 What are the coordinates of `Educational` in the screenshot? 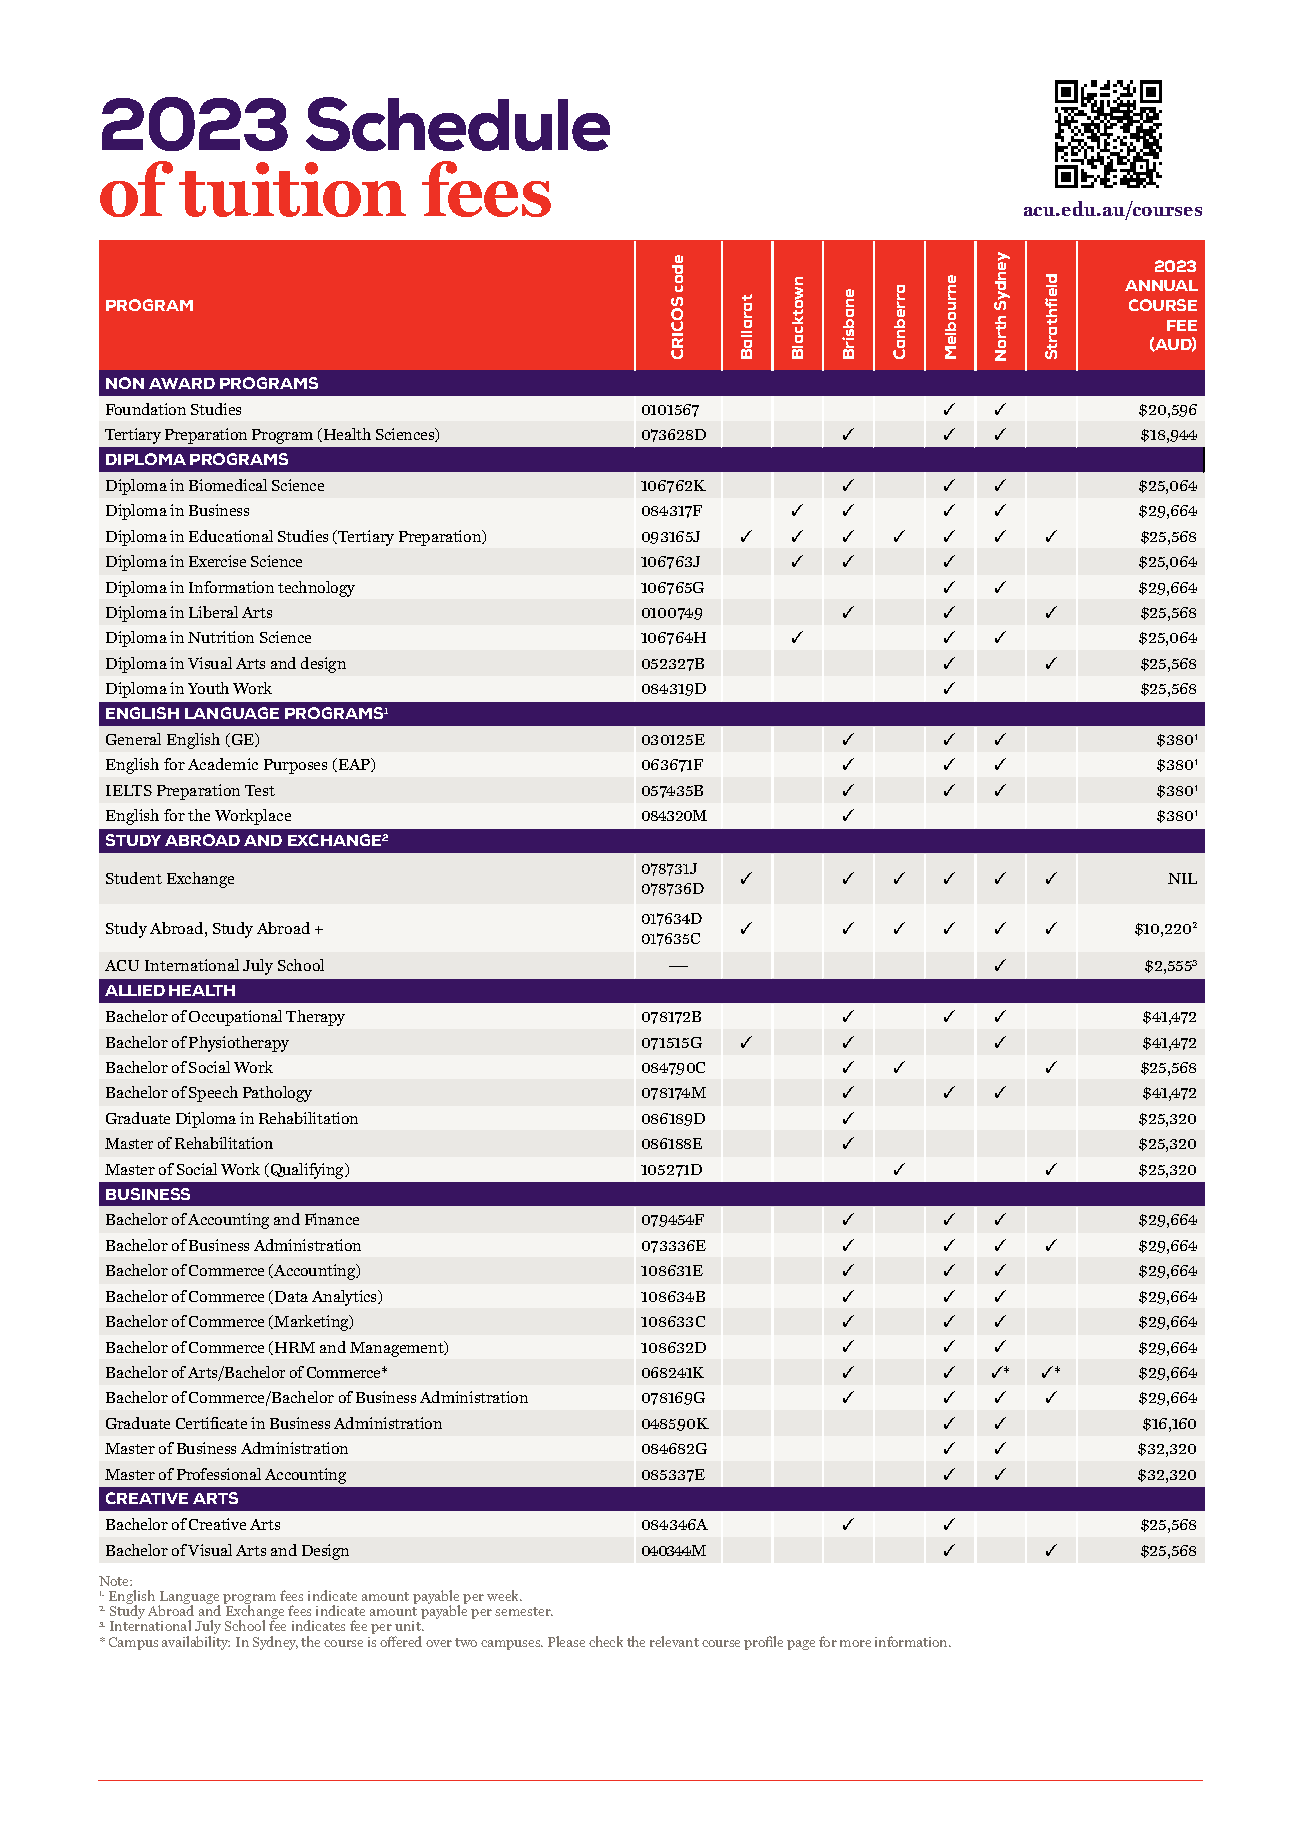 It's located at (231, 536).
